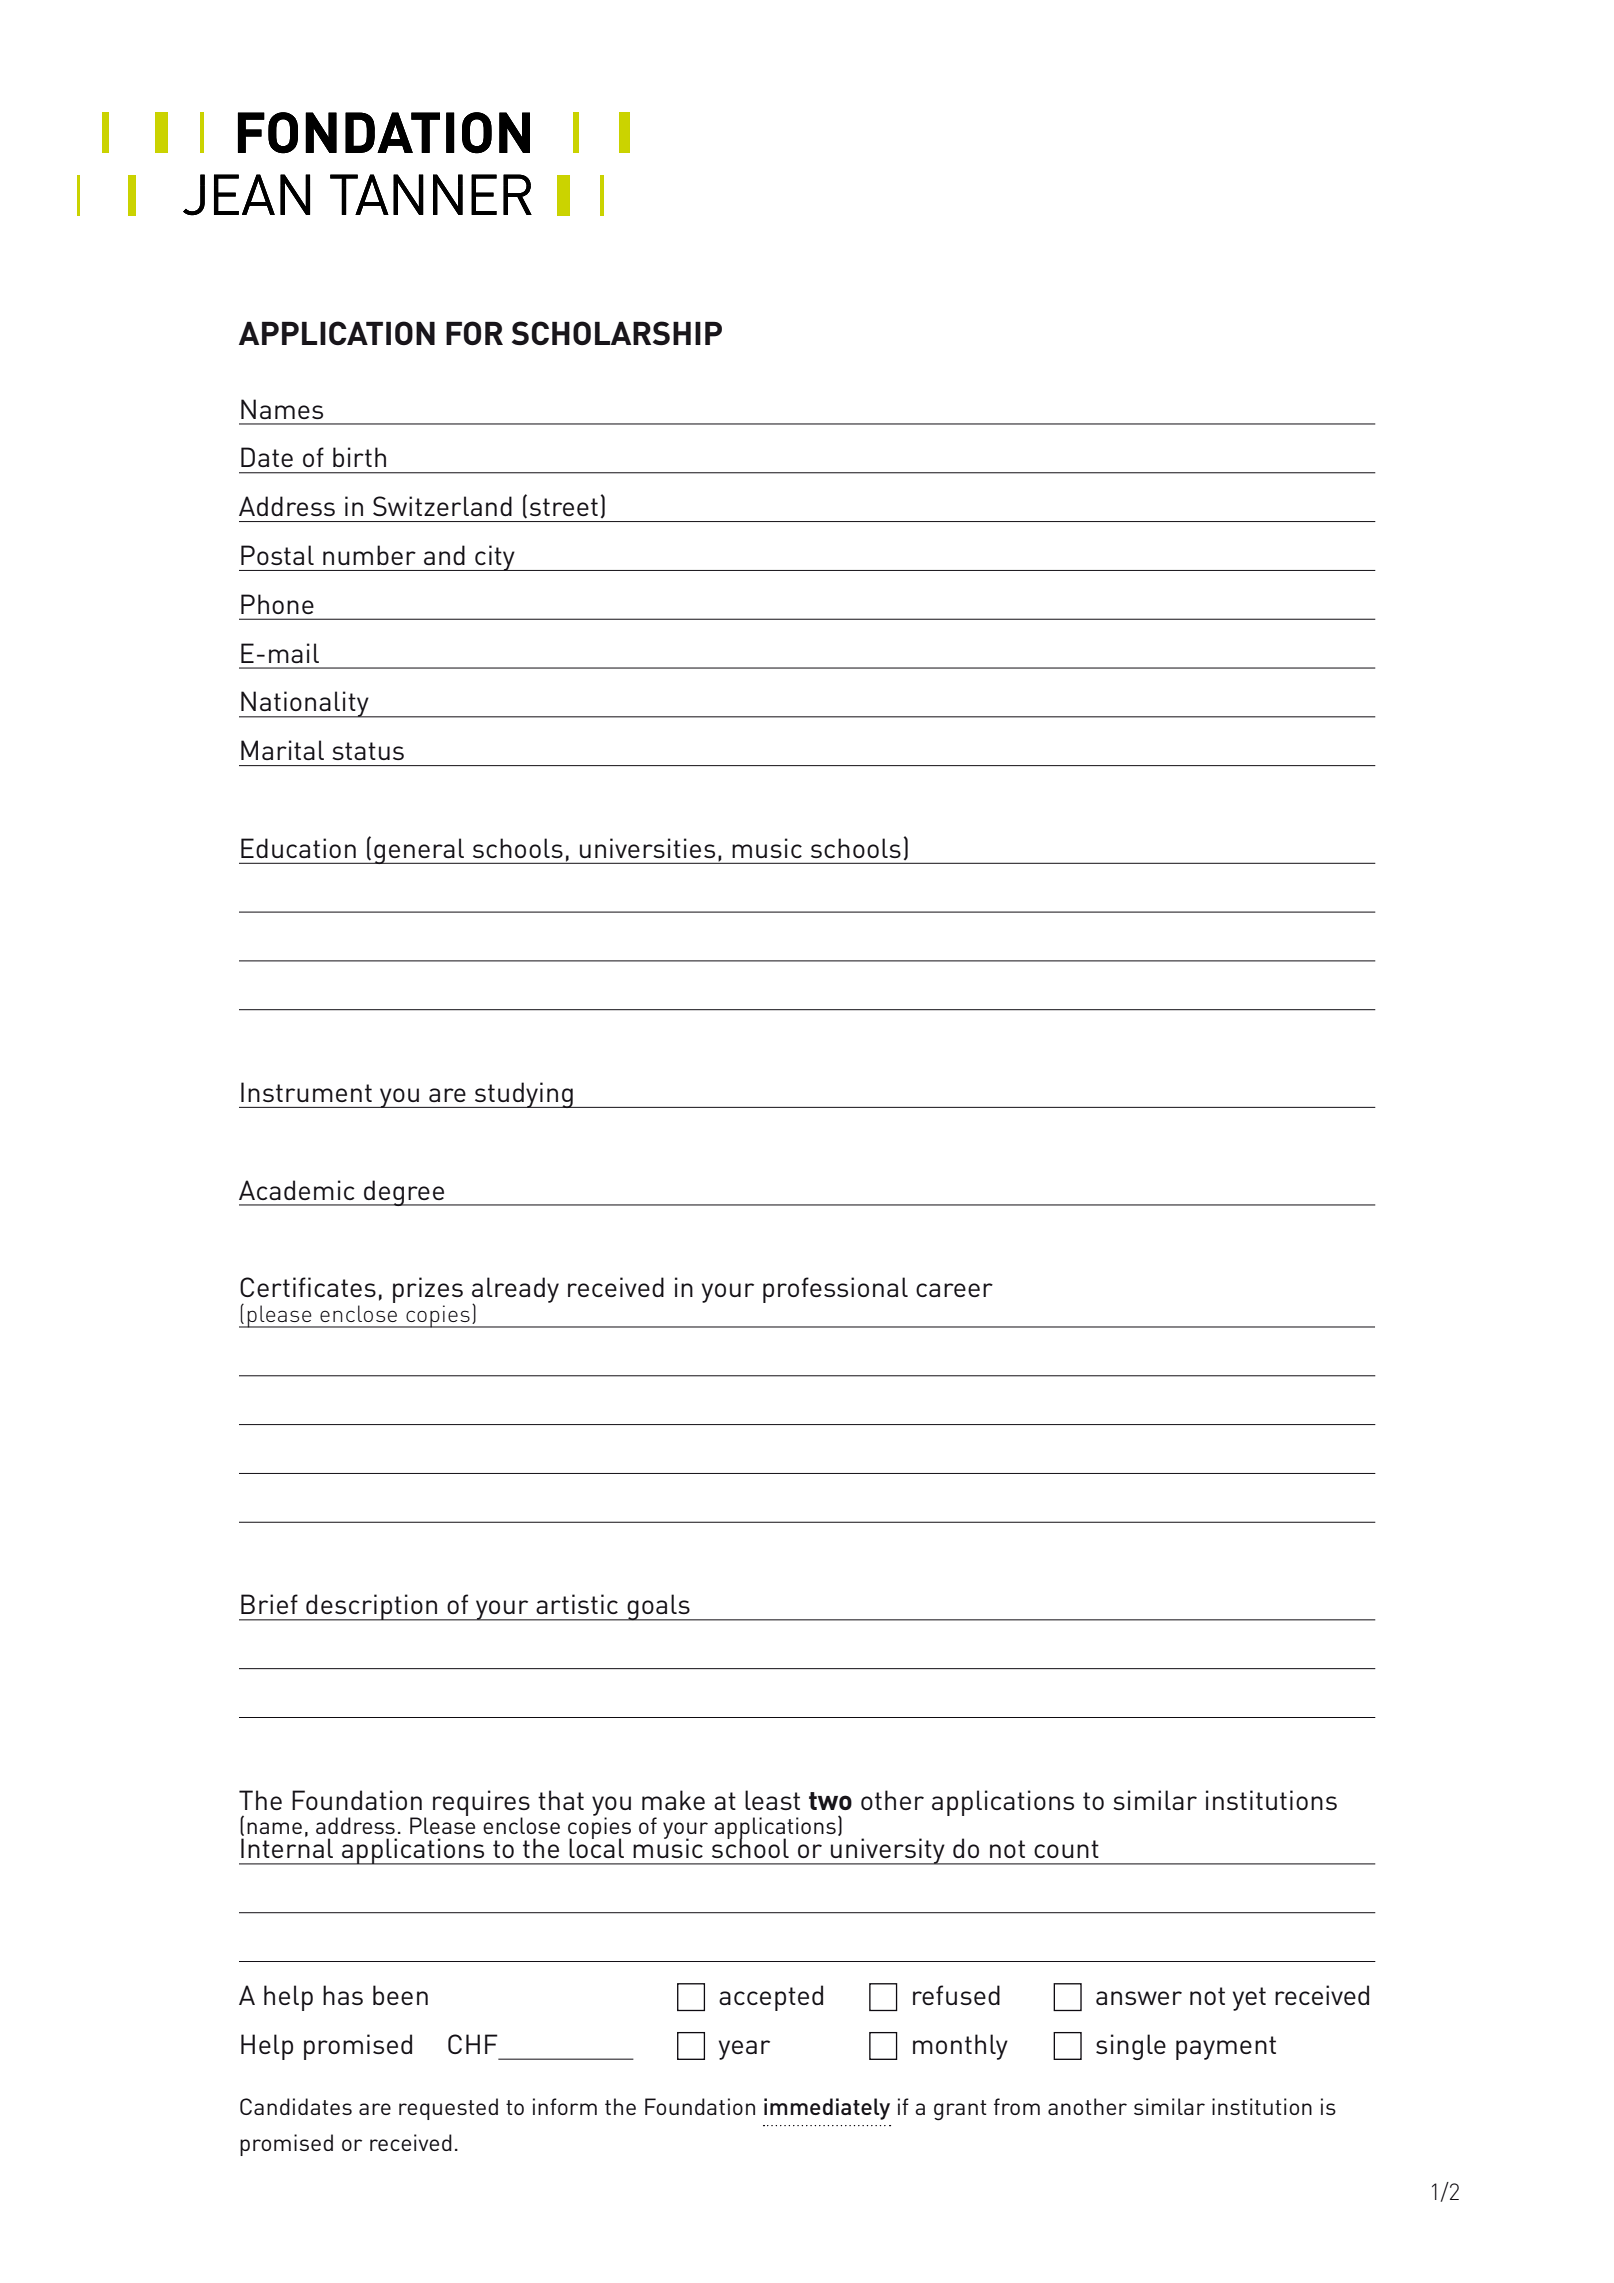 This screenshot has height=2283, width=1614. What do you see at coordinates (372, 1607) in the screenshot?
I see `description` at bounding box center [372, 1607].
